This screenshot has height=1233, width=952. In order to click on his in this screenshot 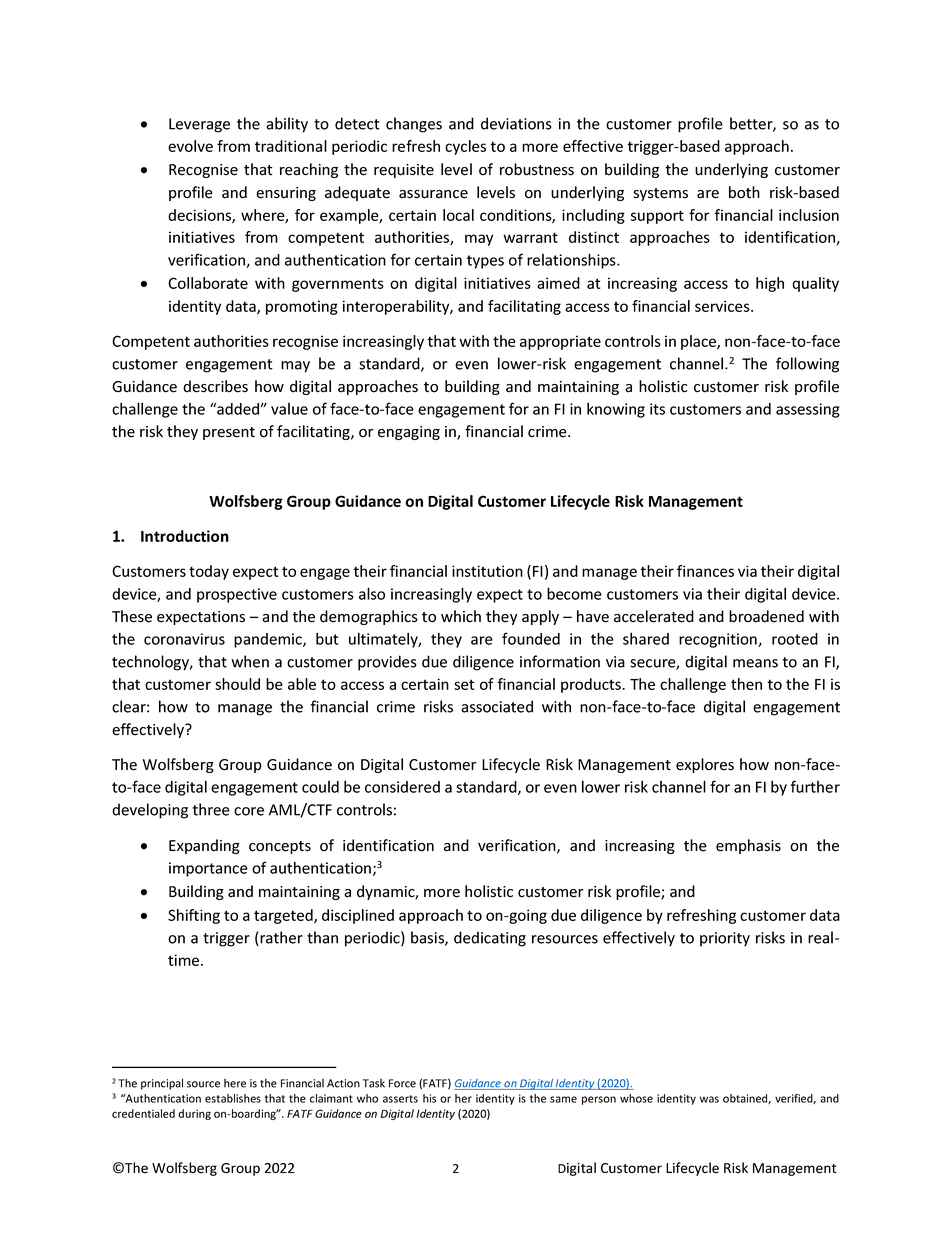, I will do `click(429, 1098)`.
